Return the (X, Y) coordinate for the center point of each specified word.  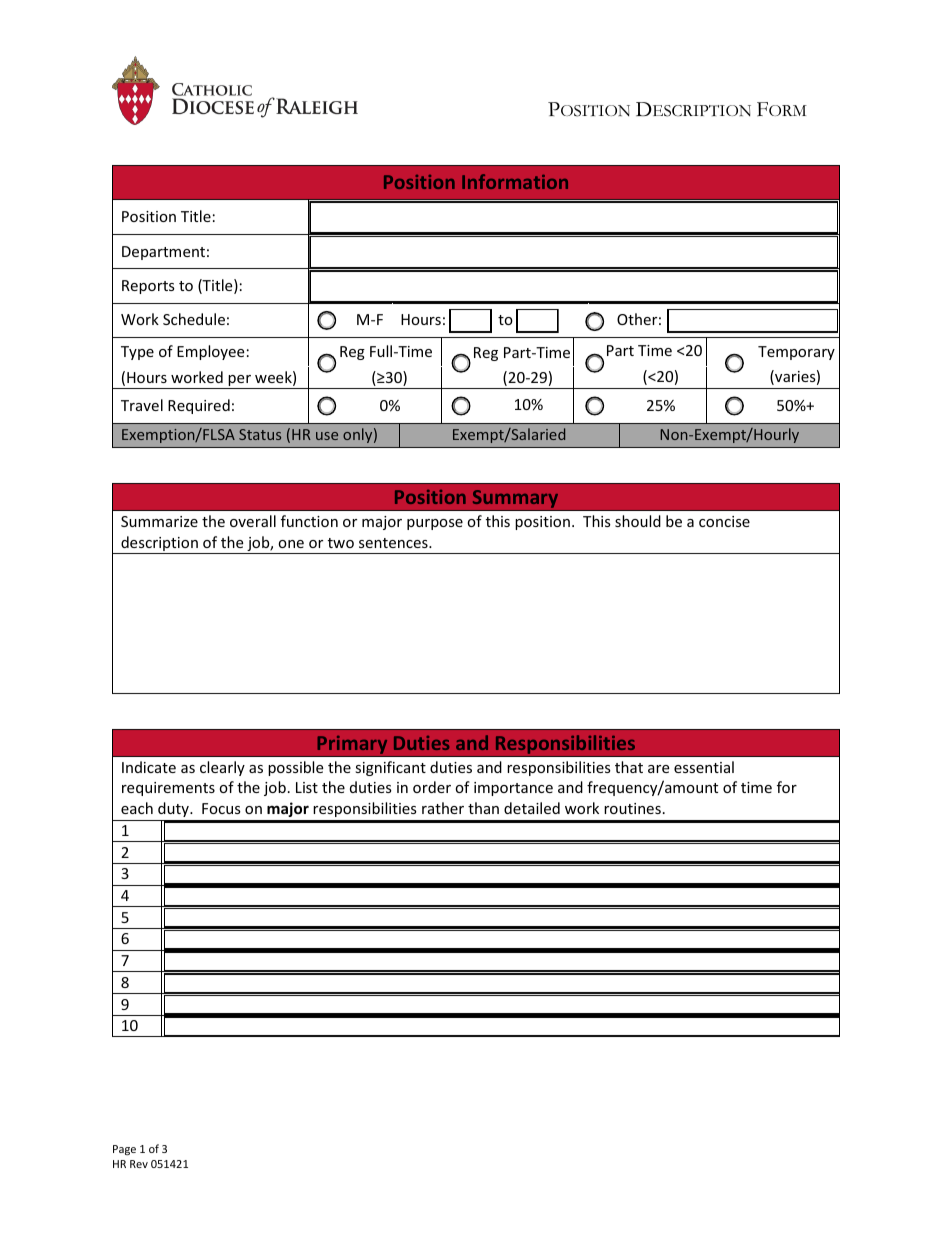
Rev (139, 1164)
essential (704, 767)
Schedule (194, 319)
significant (390, 768)
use (327, 436)
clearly (222, 768)
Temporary (796, 353)
